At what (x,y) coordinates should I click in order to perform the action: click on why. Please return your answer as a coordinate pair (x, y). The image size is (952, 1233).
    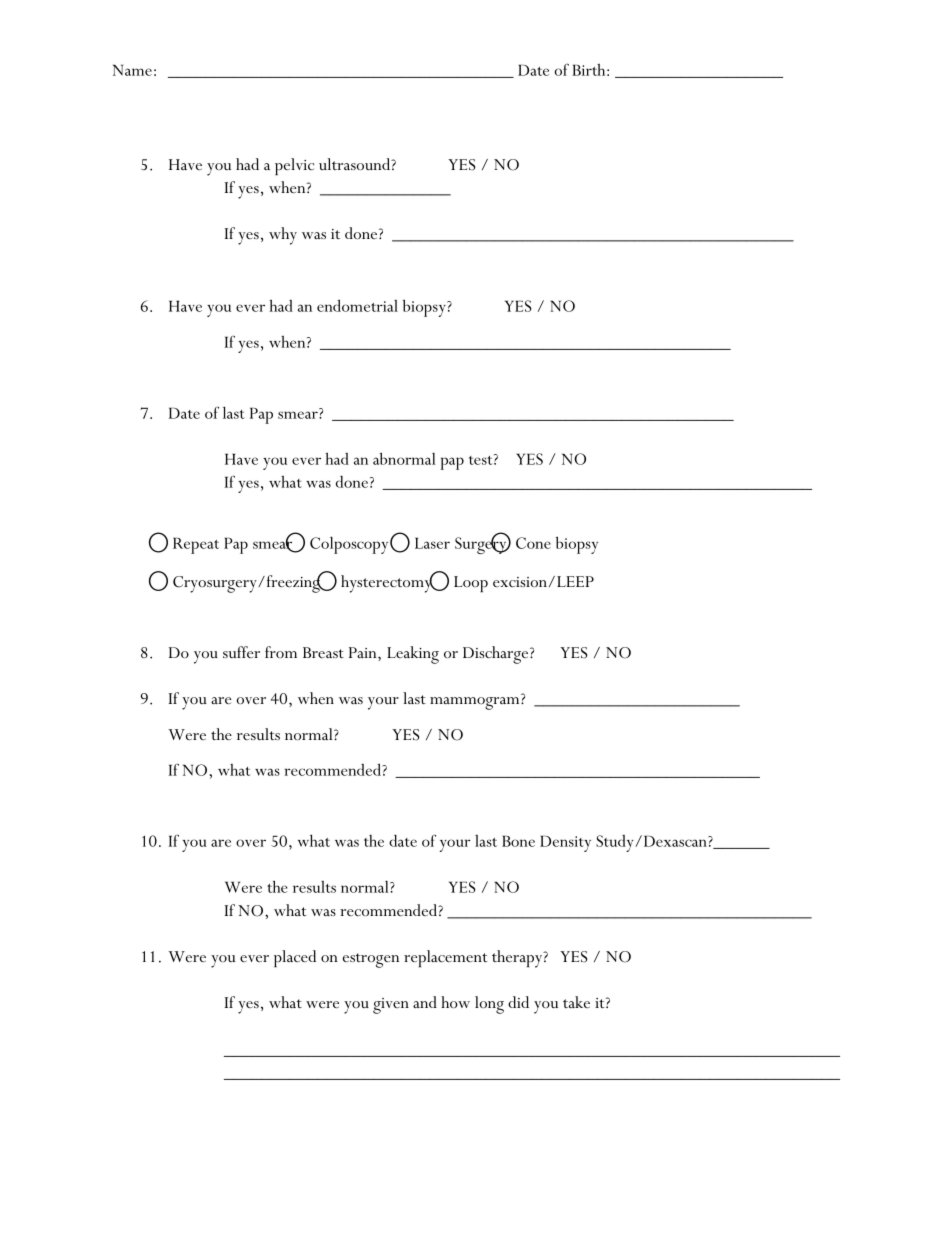
    Looking at the image, I should click on (283, 236).
